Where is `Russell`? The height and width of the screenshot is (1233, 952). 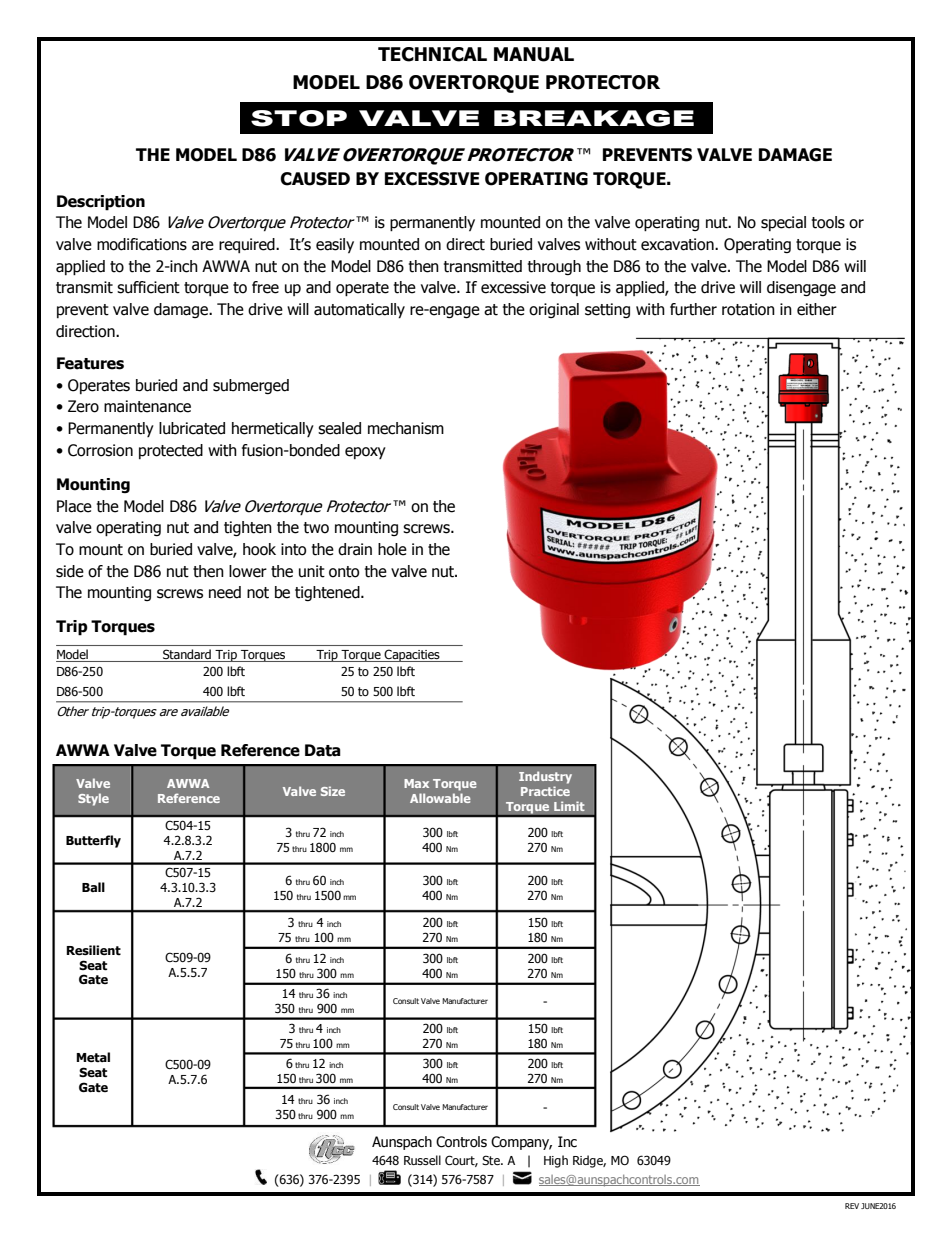 Russell is located at coordinates (422, 1160).
